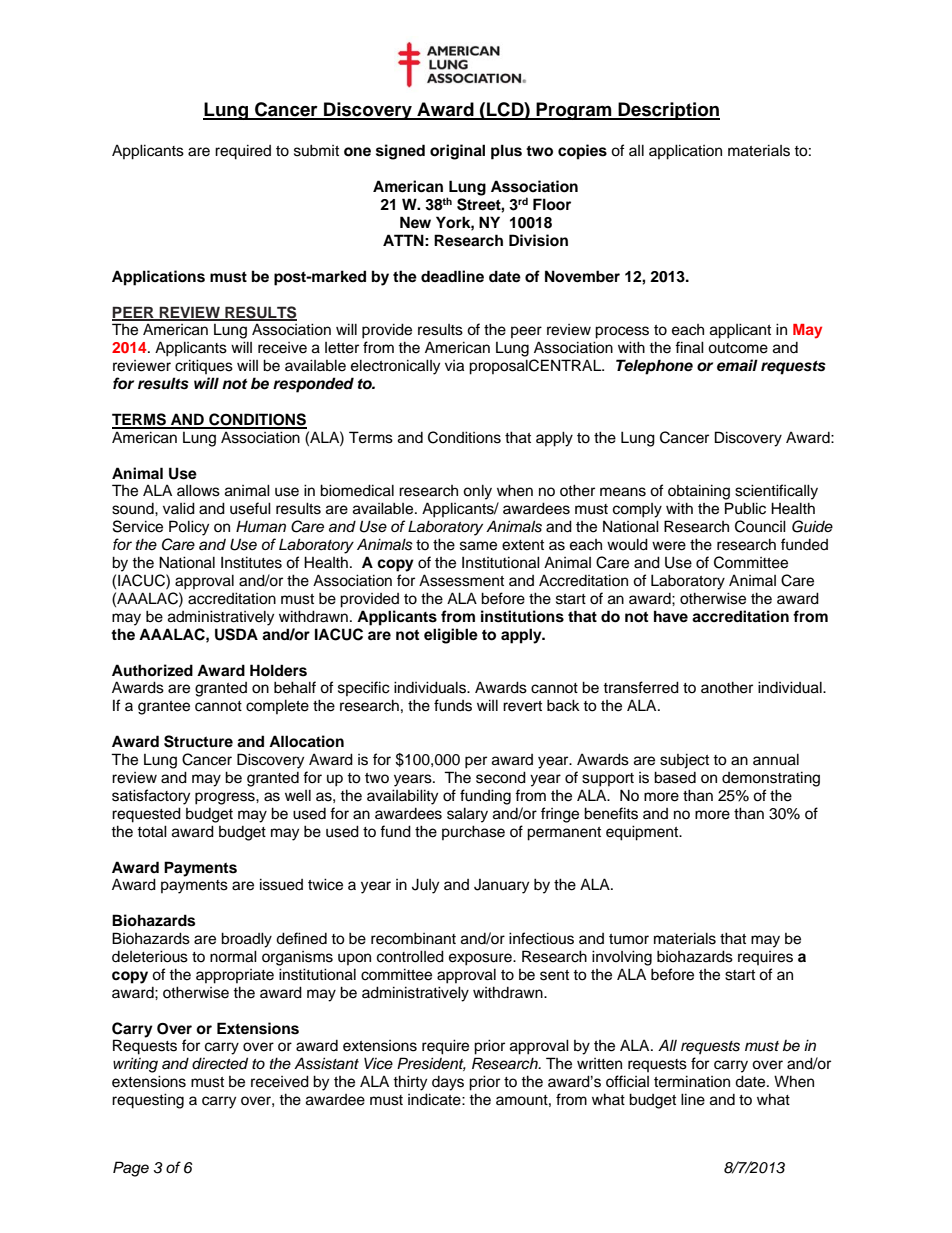 The image size is (952, 1233). Describe the element at coordinates (316, 150) in the page. I see `submit` at that location.
